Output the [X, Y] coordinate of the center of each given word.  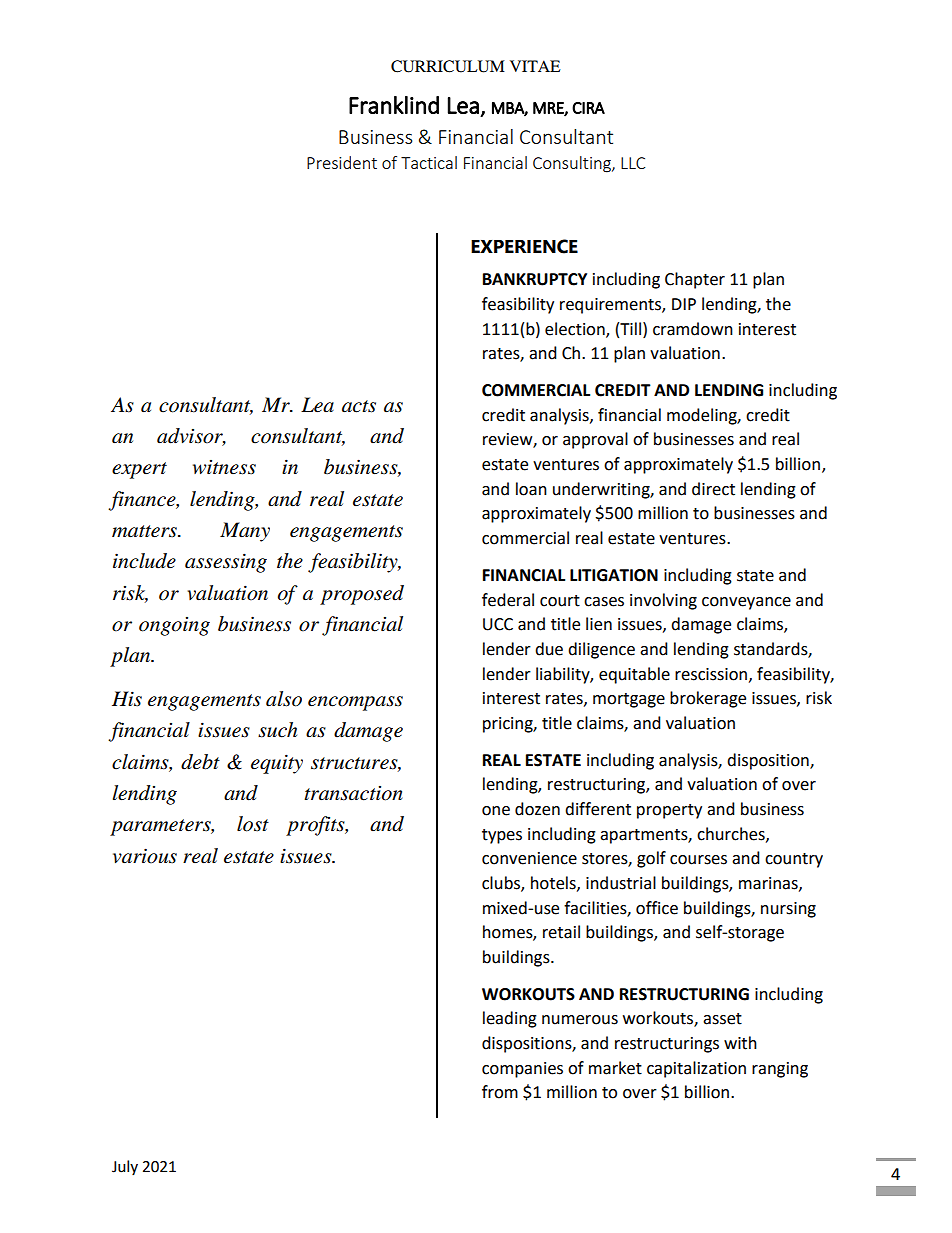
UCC [498, 624]
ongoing [174, 626]
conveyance [746, 603]
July [125, 1167]
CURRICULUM [448, 66]
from [500, 1092]
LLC [633, 163]
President [342, 162]
